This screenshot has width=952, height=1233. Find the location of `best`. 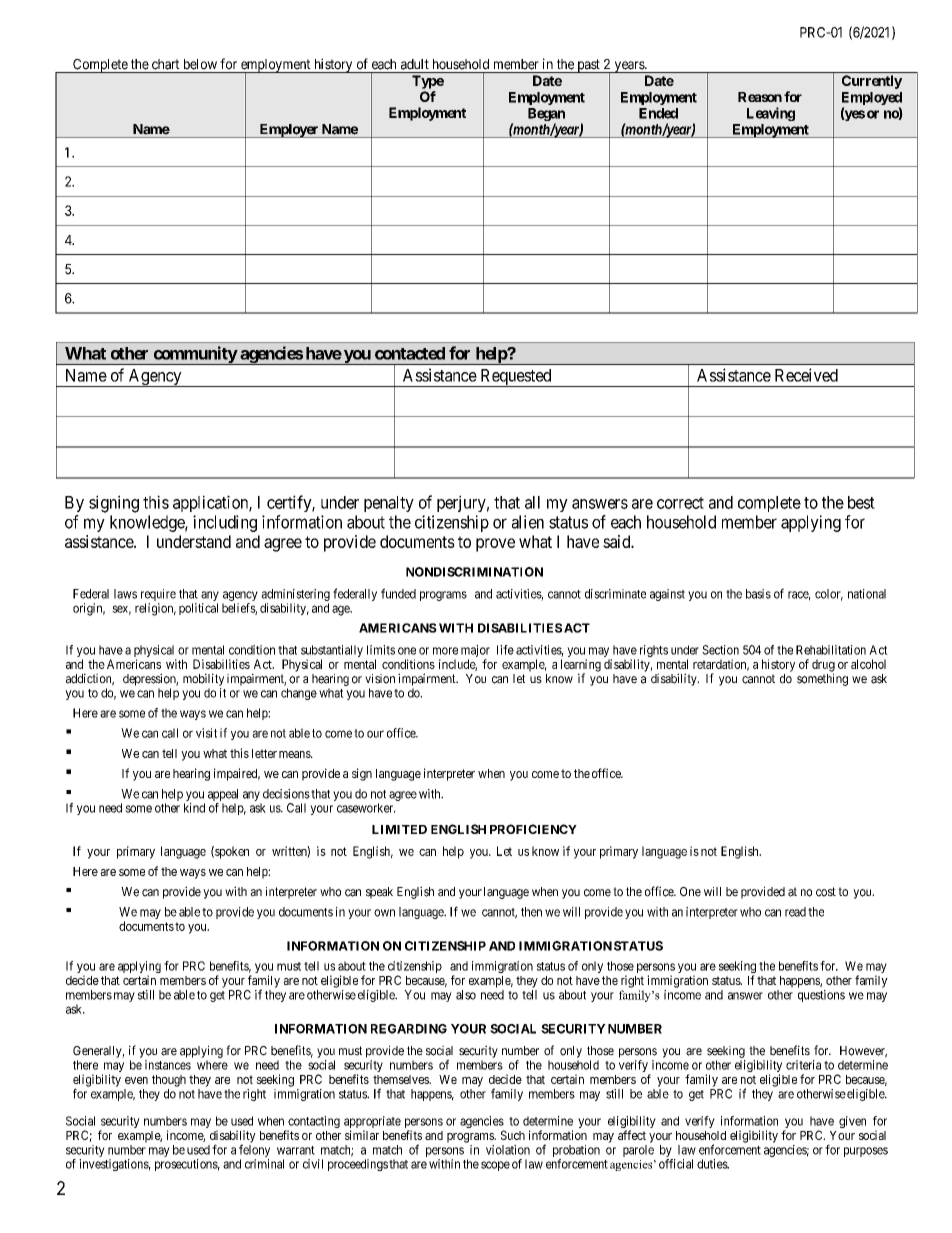

best is located at coordinates (861, 502).
